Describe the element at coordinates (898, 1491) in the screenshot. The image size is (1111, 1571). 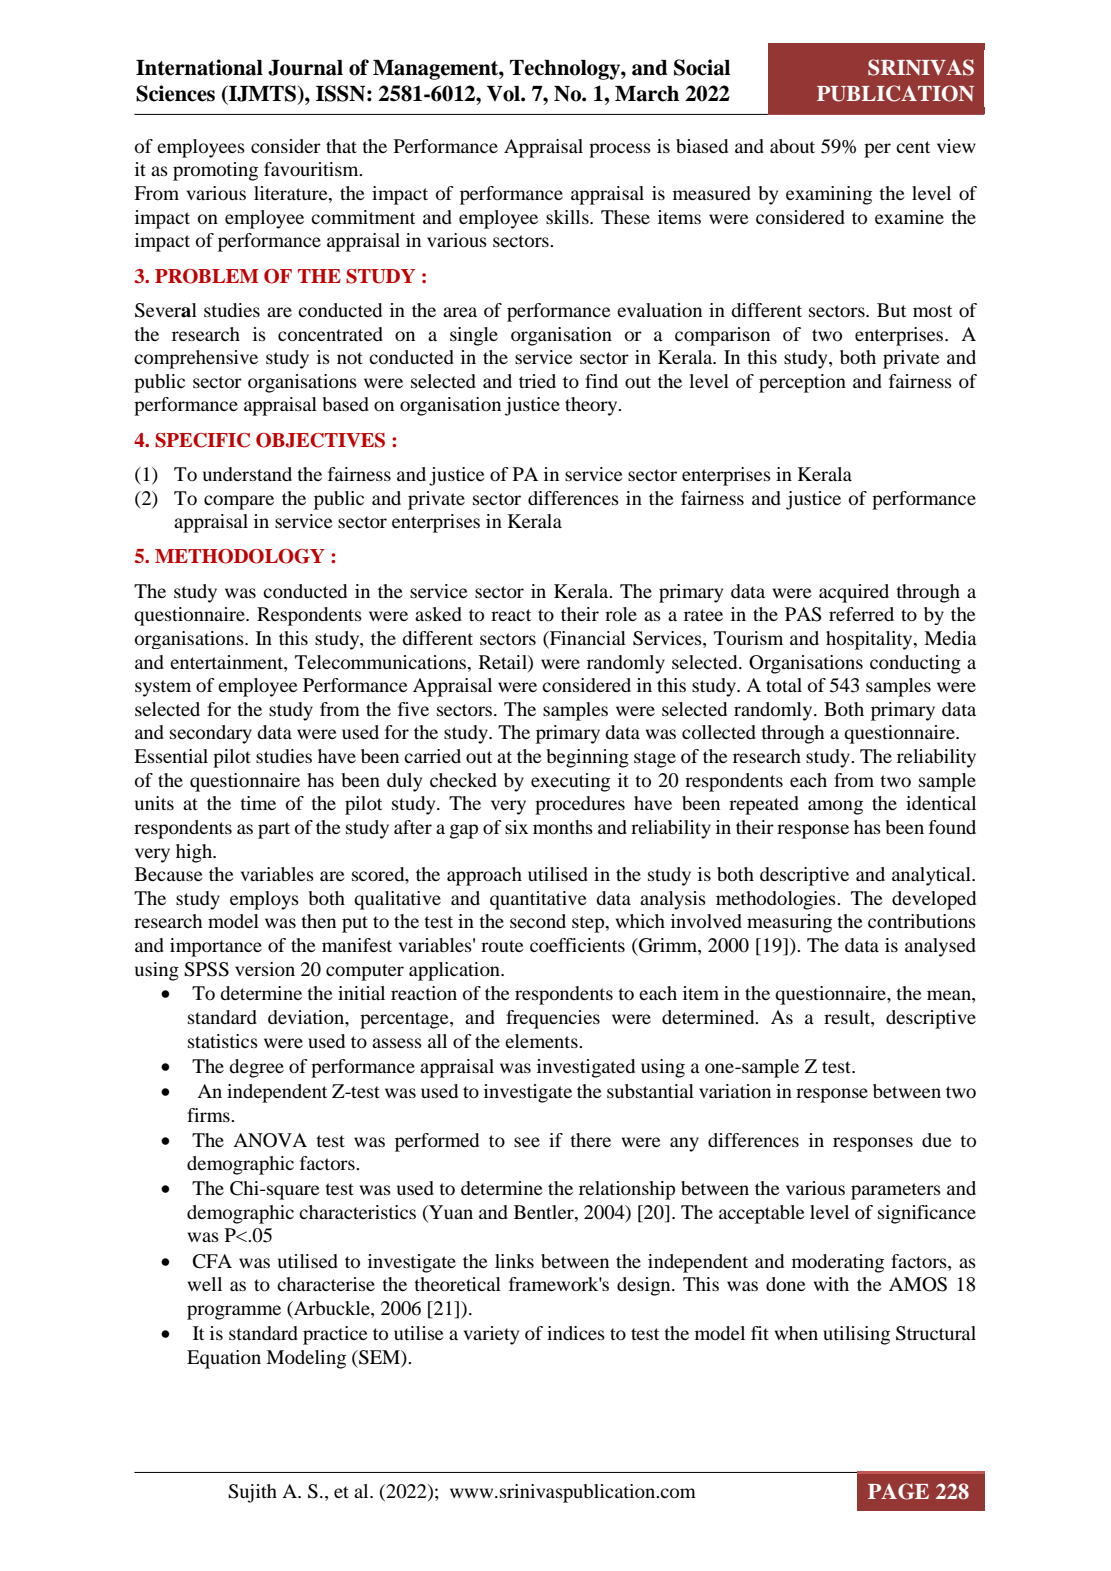
I see `PAGE` at that location.
